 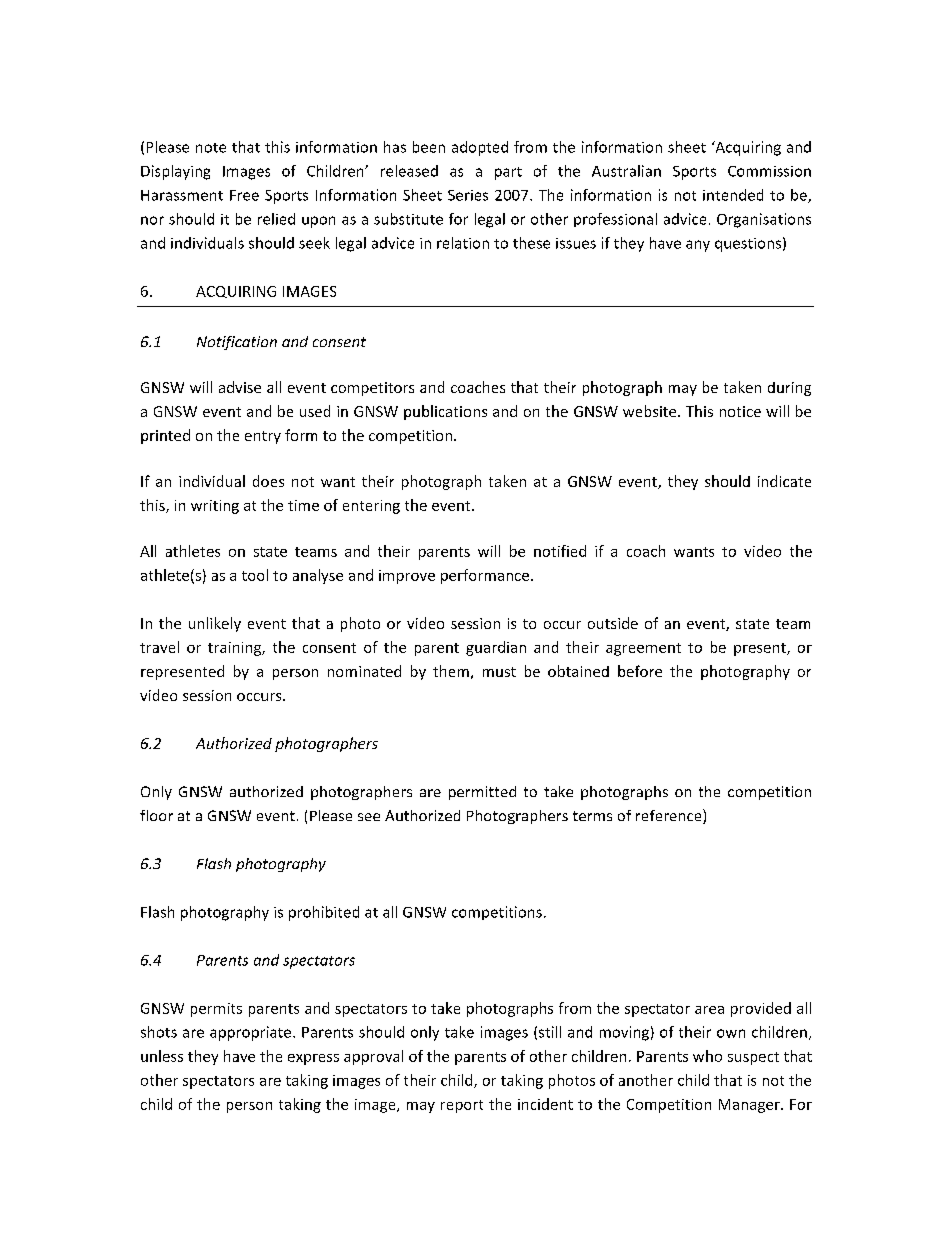 I want to click on intended, so click(x=733, y=195).
